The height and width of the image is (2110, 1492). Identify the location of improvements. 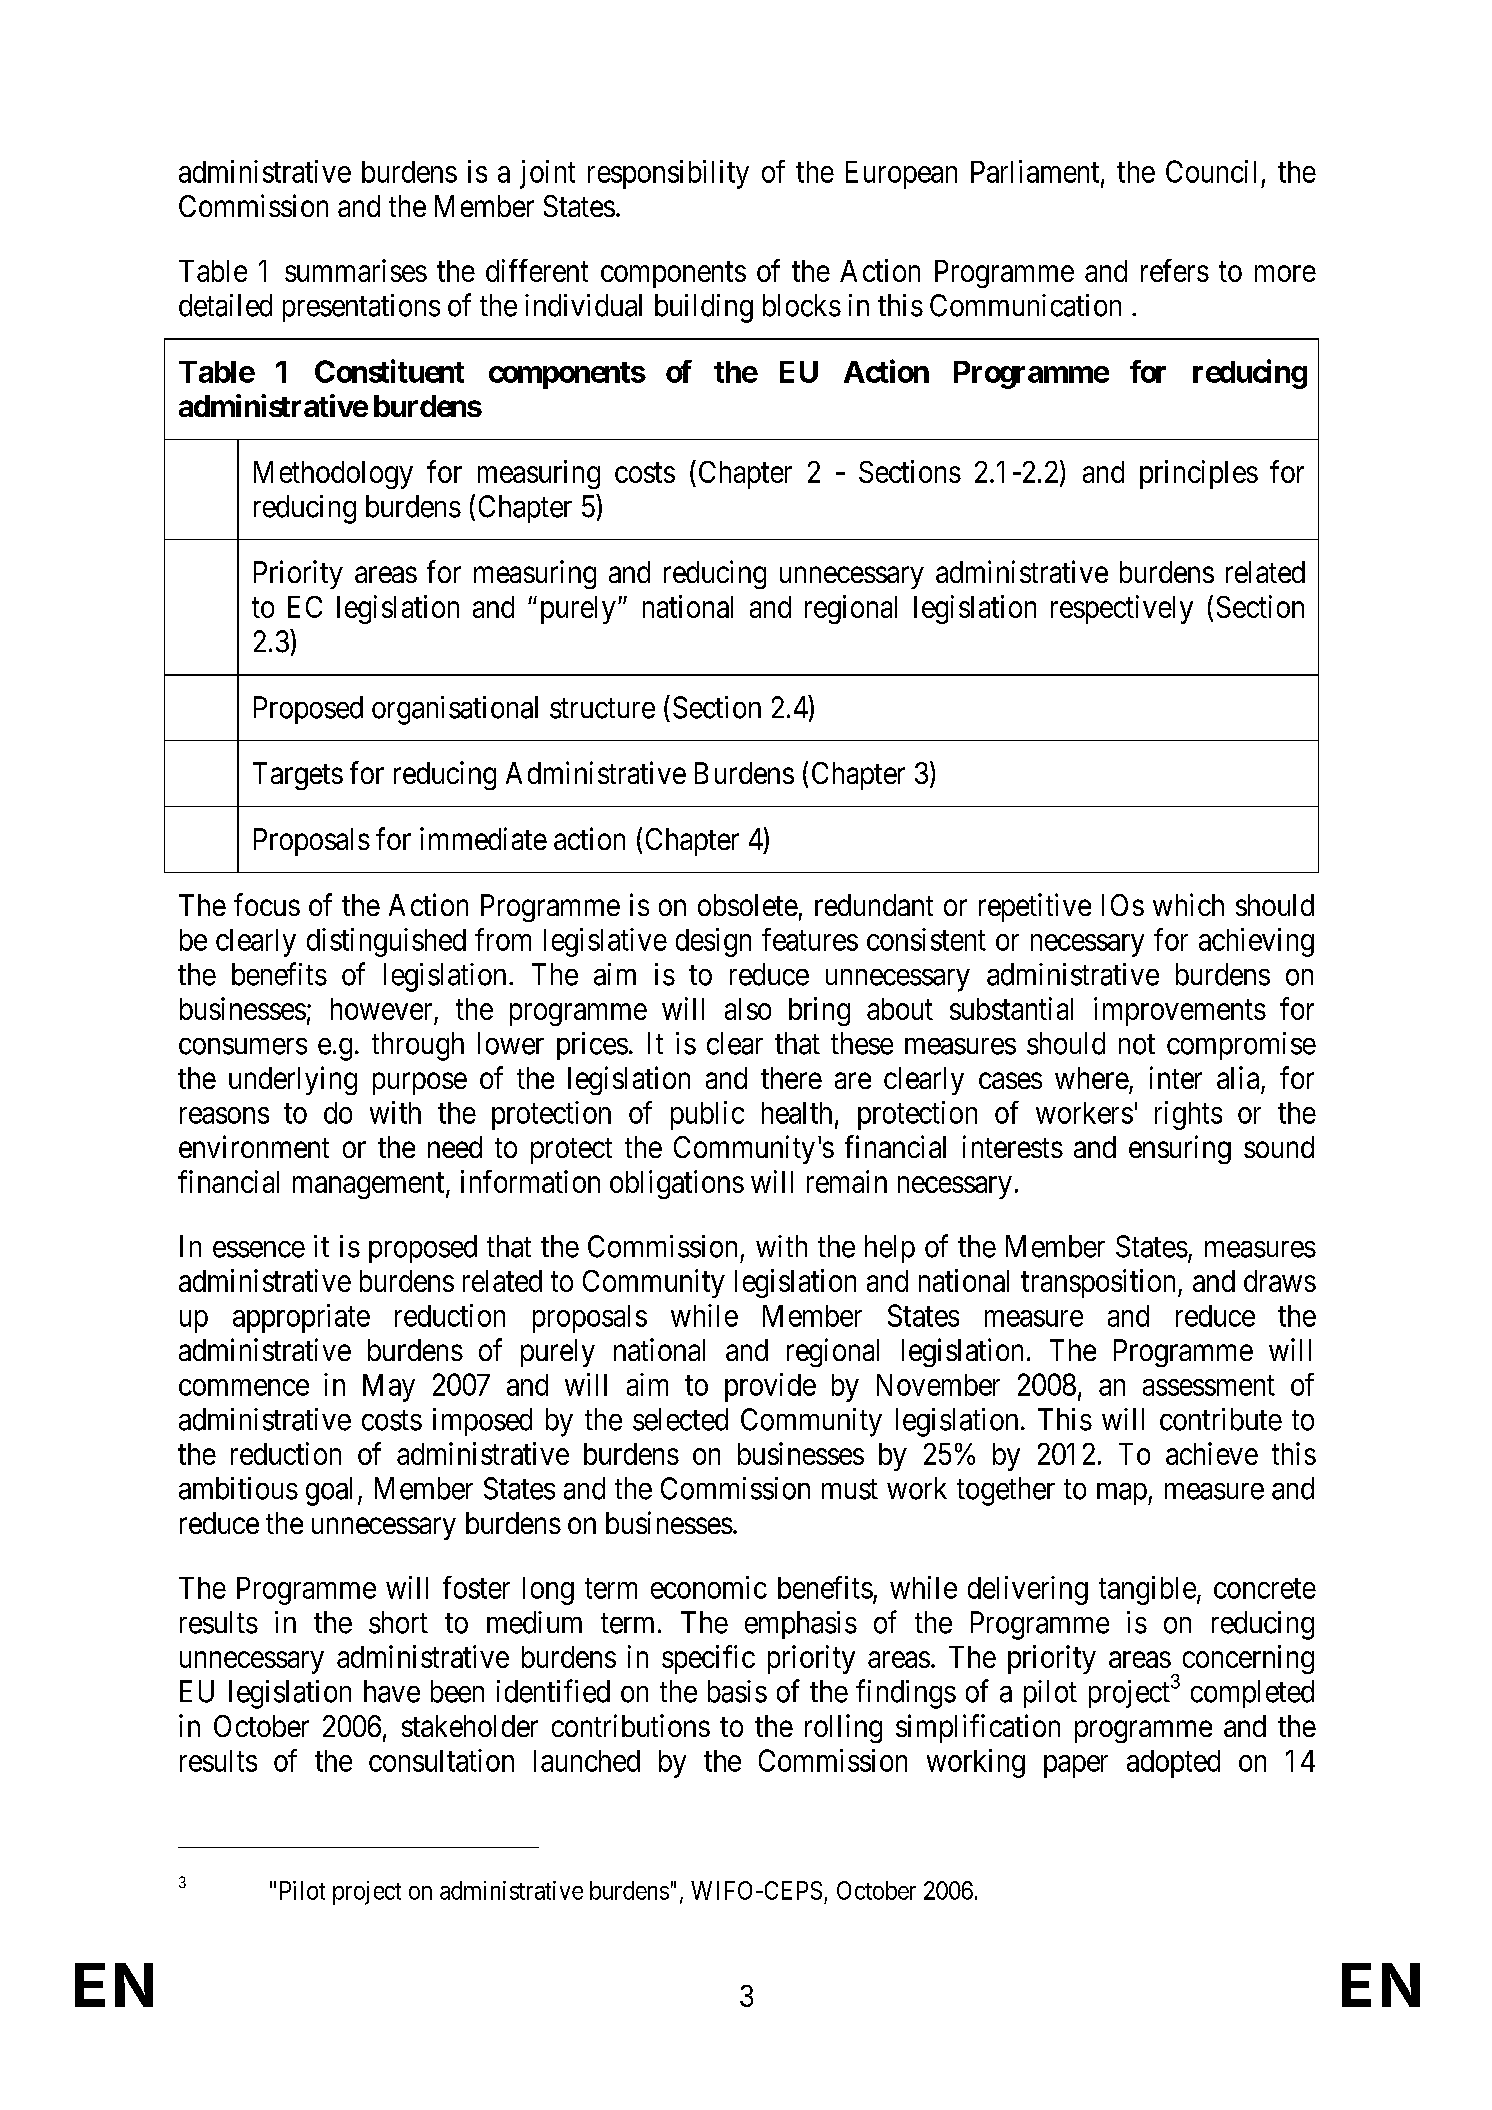
(1180, 1011).
